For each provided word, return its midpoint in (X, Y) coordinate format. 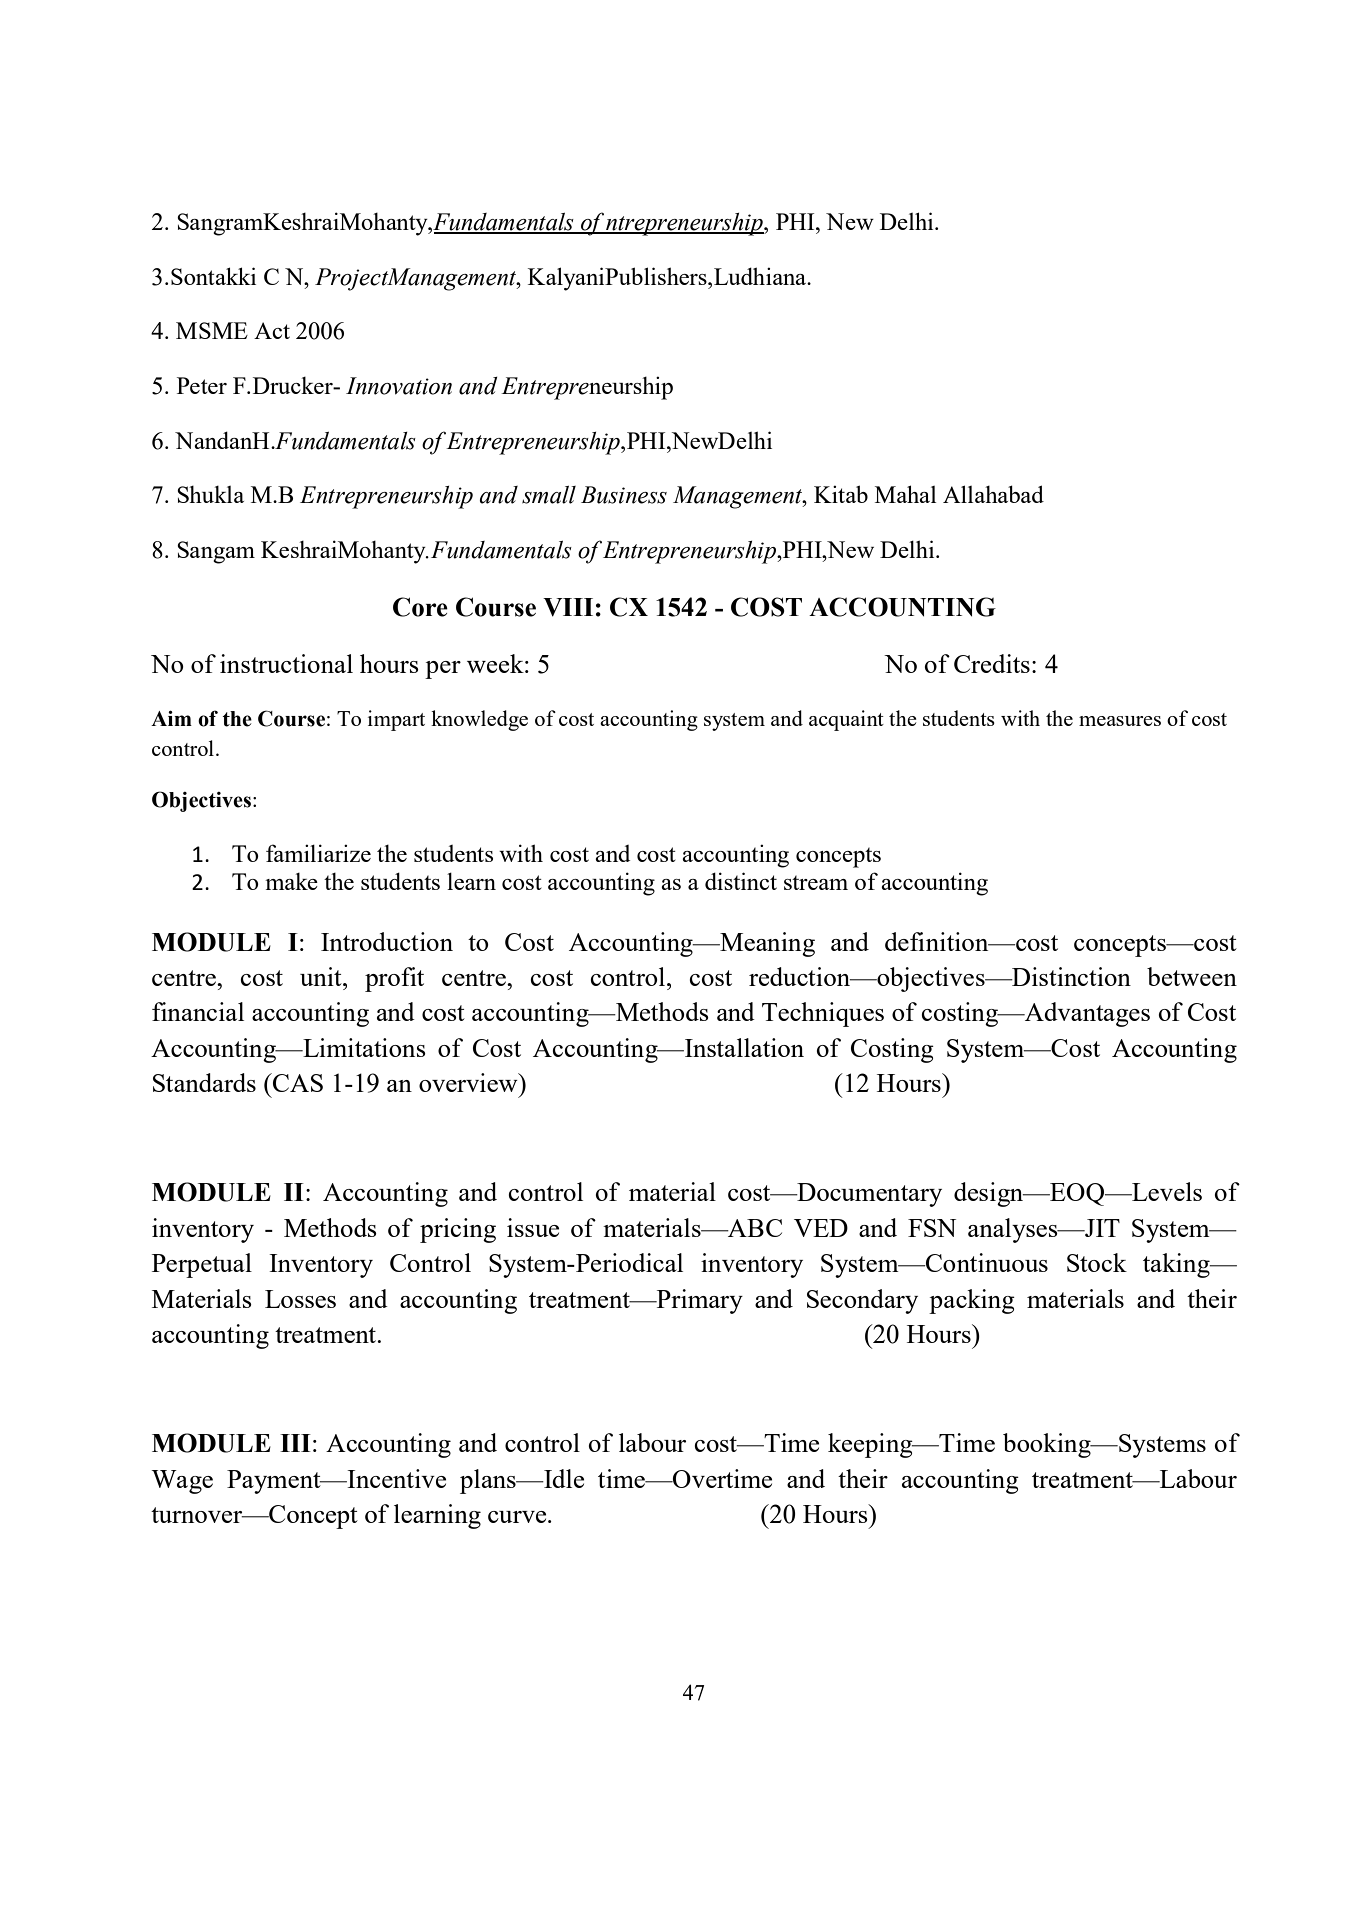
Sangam (216, 552)
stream (816, 883)
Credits (992, 663)
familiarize (318, 853)
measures (1120, 721)
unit (322, 976)
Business (624, 495)
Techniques (823, 1014)
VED (821, 1228)
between (1192, 976)
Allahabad (993, 494)
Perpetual (202, 1265)
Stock (1097, 1262)
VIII (568, 607)
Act (272, 330)
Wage (182, 1482)
